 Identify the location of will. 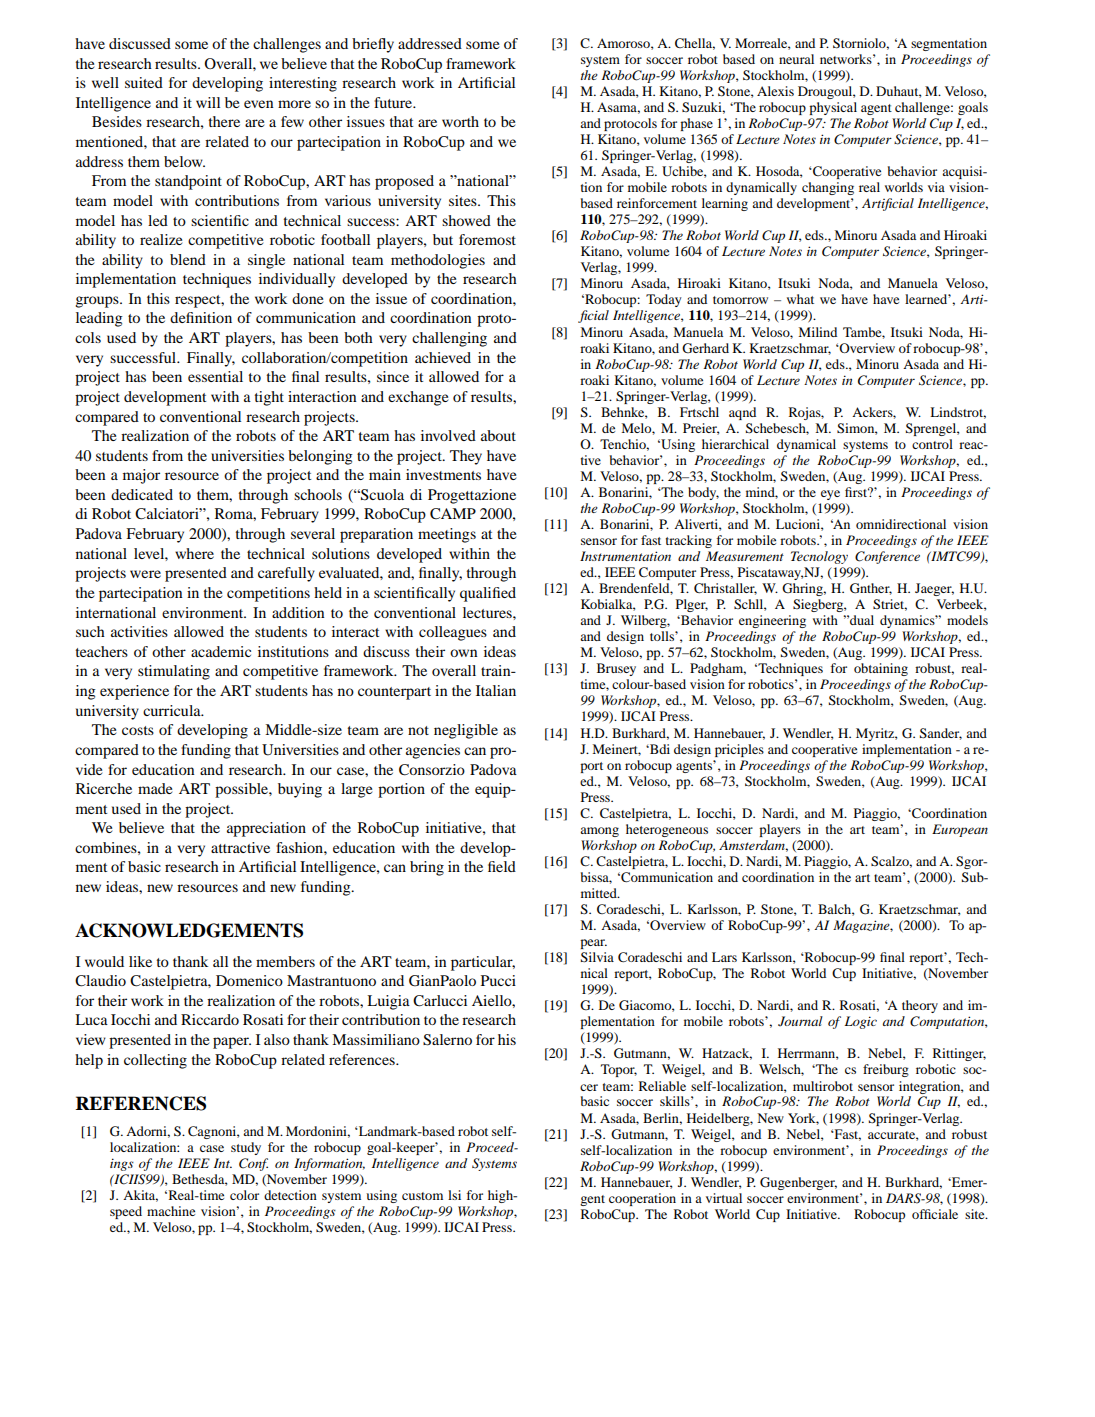
(208, 102).
